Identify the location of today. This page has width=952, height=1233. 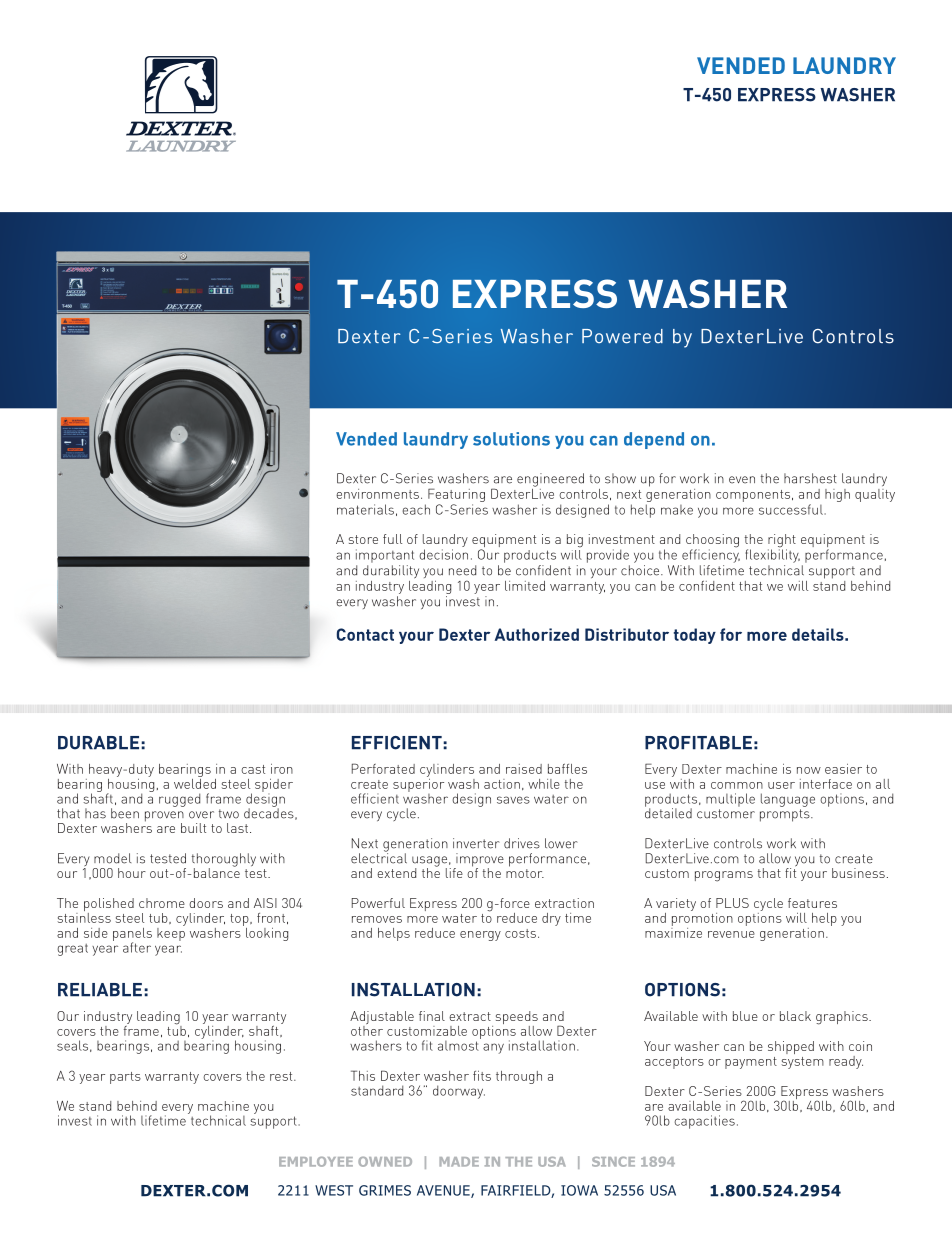
(695, 636).
